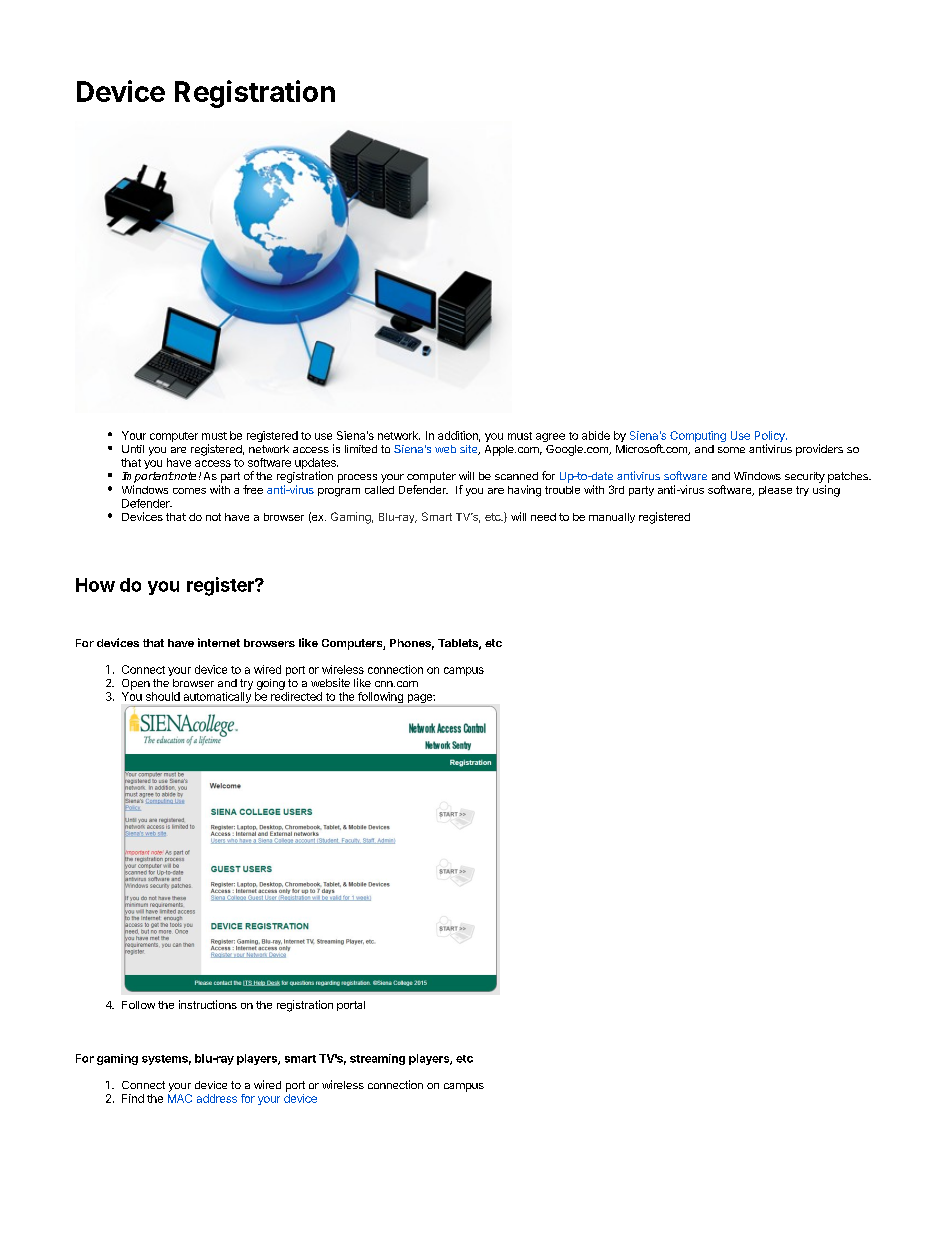 The width and height of the document is (952, 1233). Describe the element at coordinates (184, 476) in the document. I see `note` at that location.
